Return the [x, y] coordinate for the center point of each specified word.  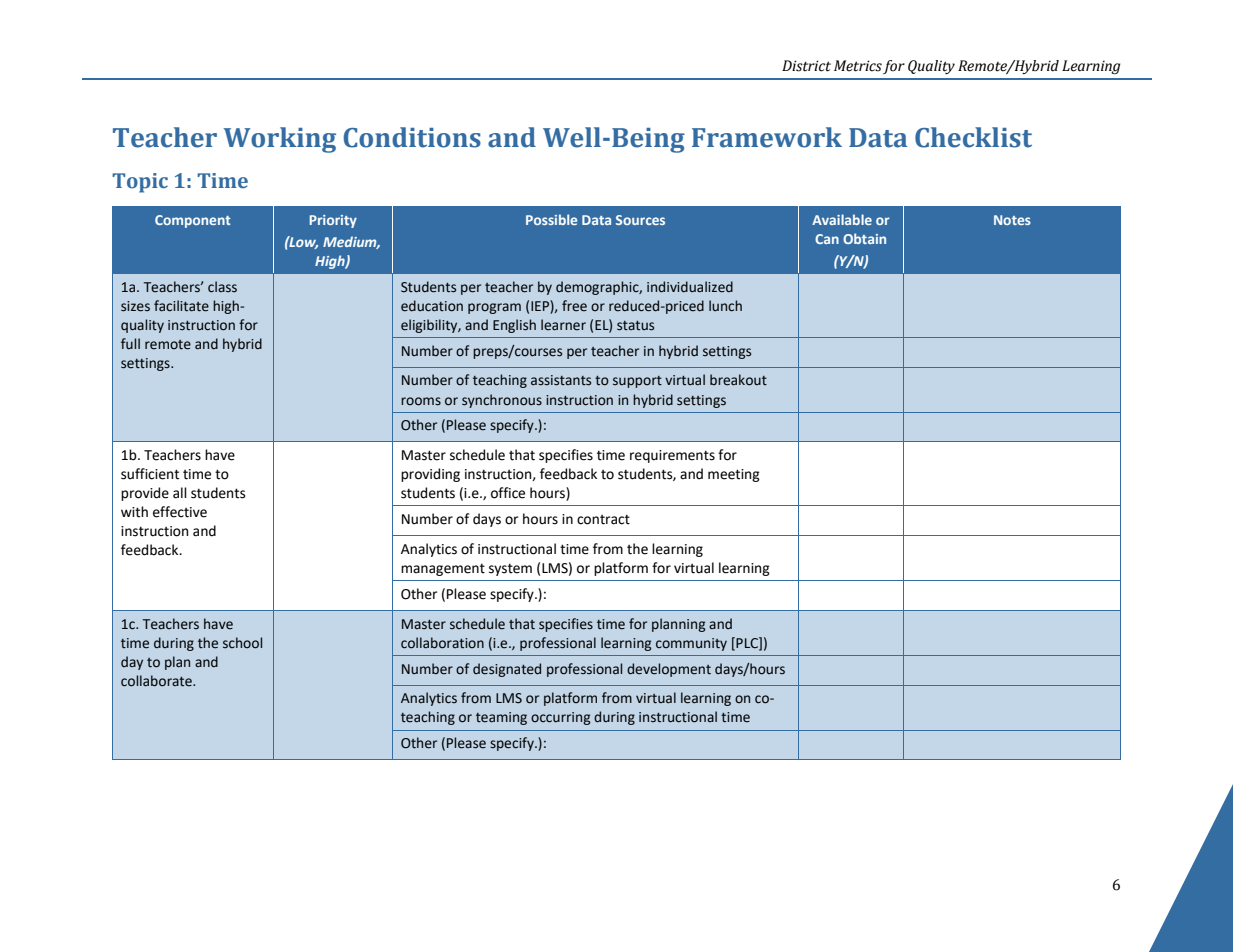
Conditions [412, 137]
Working [280, 140]
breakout [738, 380]
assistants [561, 380]
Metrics [858, 66]
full [130, 343]
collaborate [157, 681]
